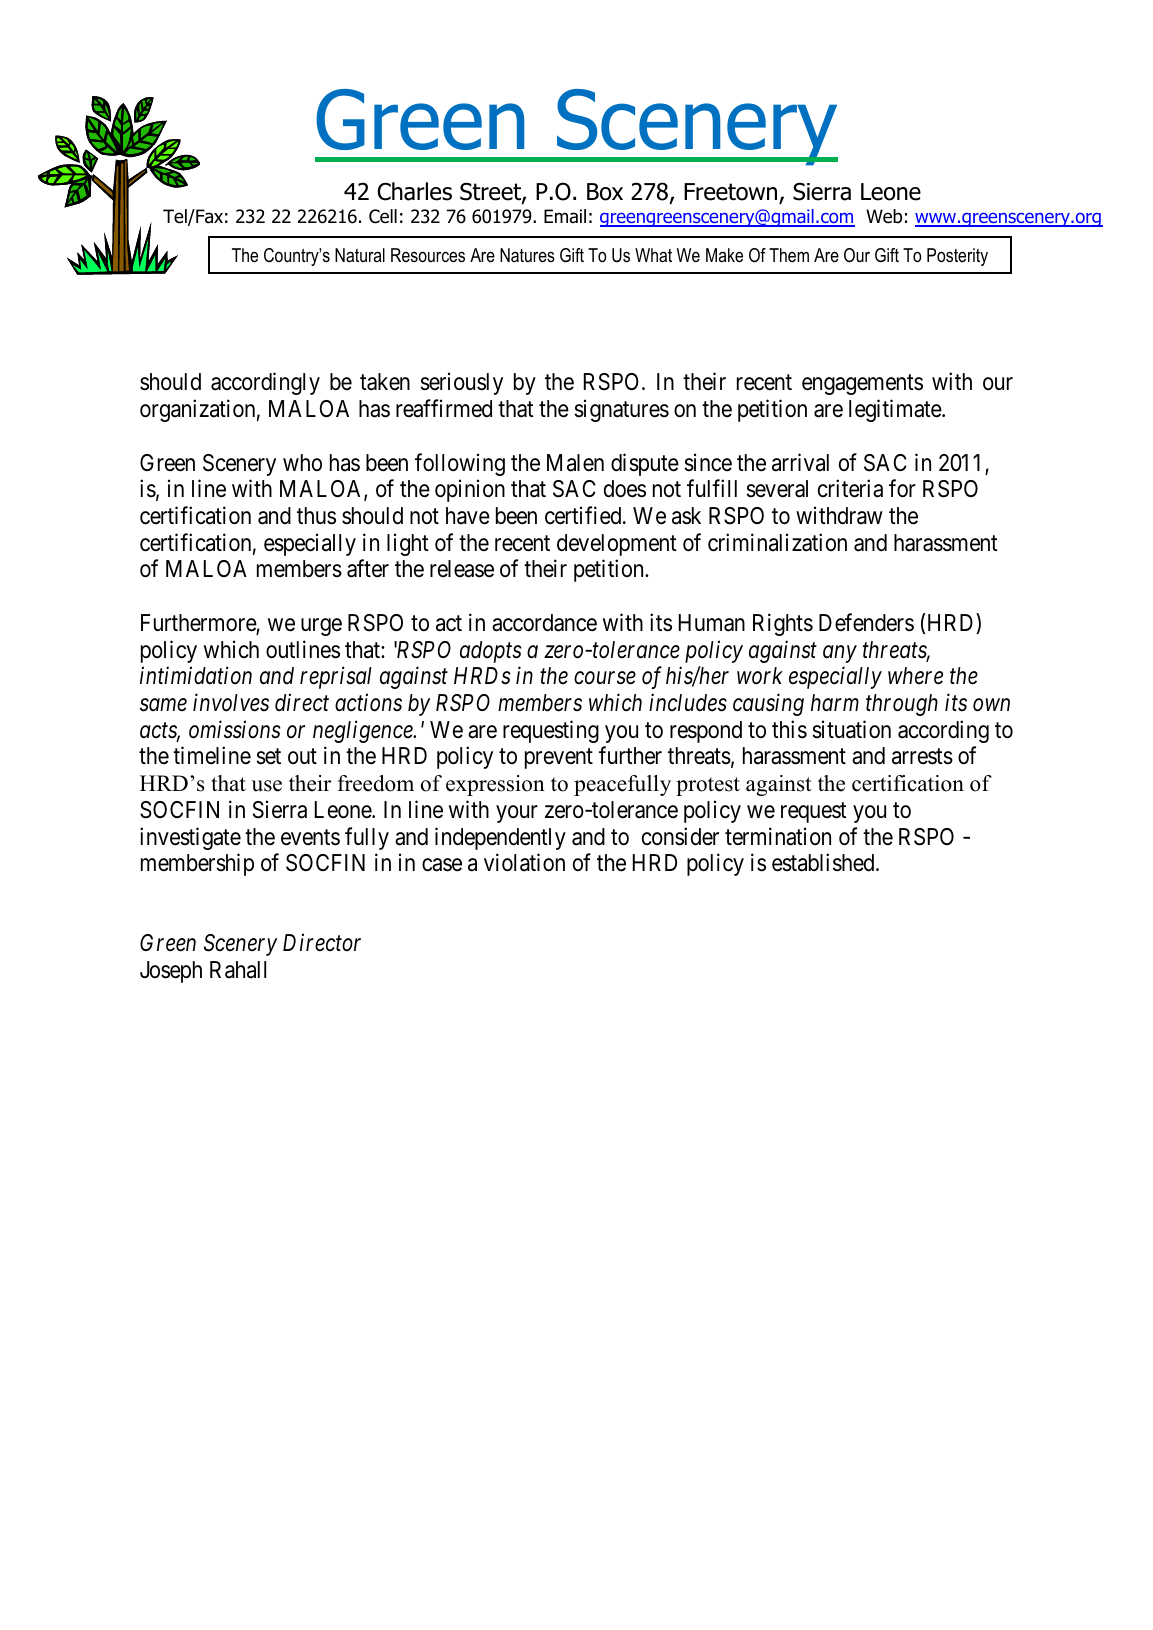 The height and width of the page is (1630, 1153). What do you see at coordinates (866, 622) in the page?
I see `Defenders` at bounding box center [866, 622].
